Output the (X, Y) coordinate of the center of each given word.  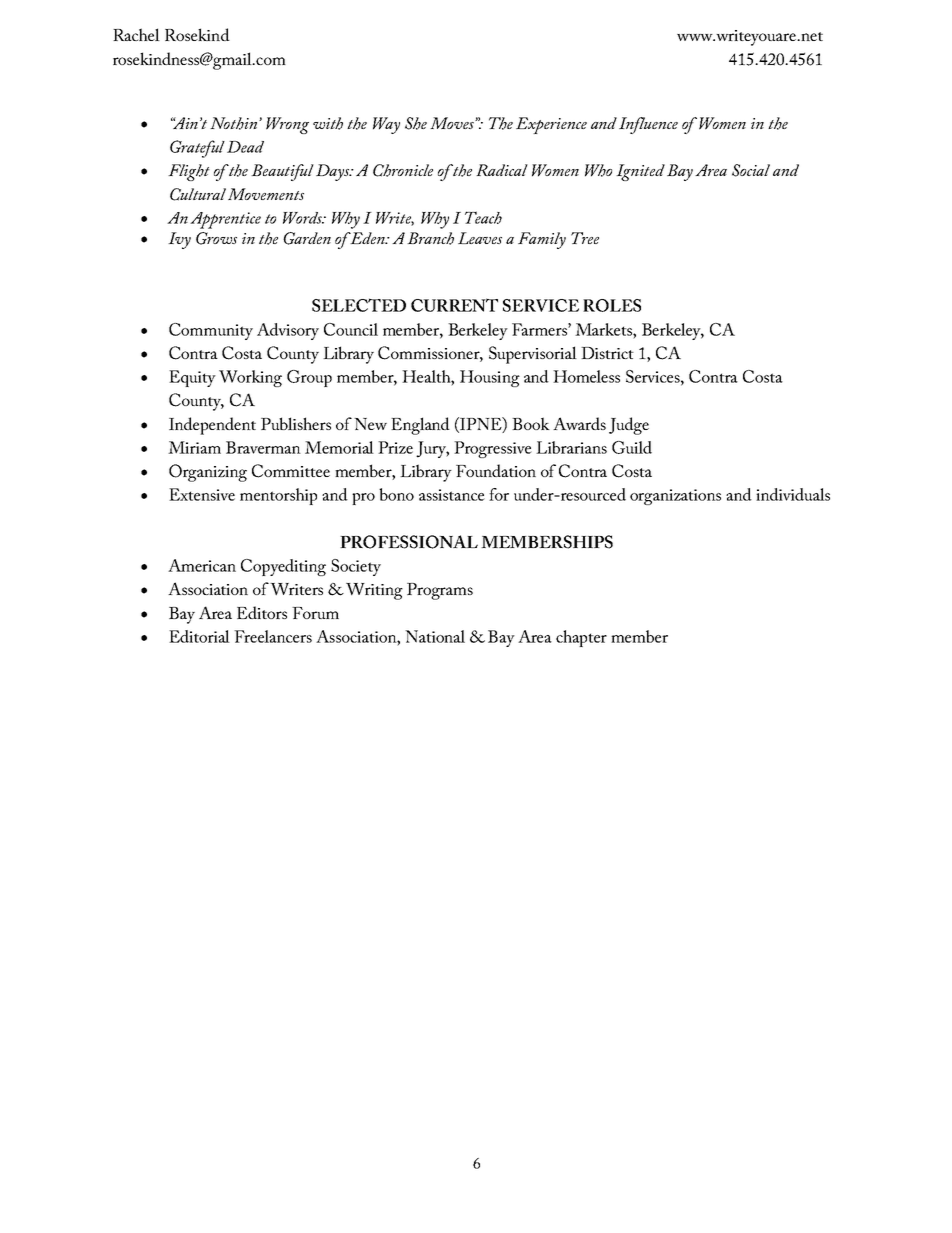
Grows (216, 238)
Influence (648, 125)
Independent (212, 426)
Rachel (136, 34)
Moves (453, 123)
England (420, 426)
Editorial (199, 636)
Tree (585, 238)
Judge (629, 426)
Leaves (480, 238)
